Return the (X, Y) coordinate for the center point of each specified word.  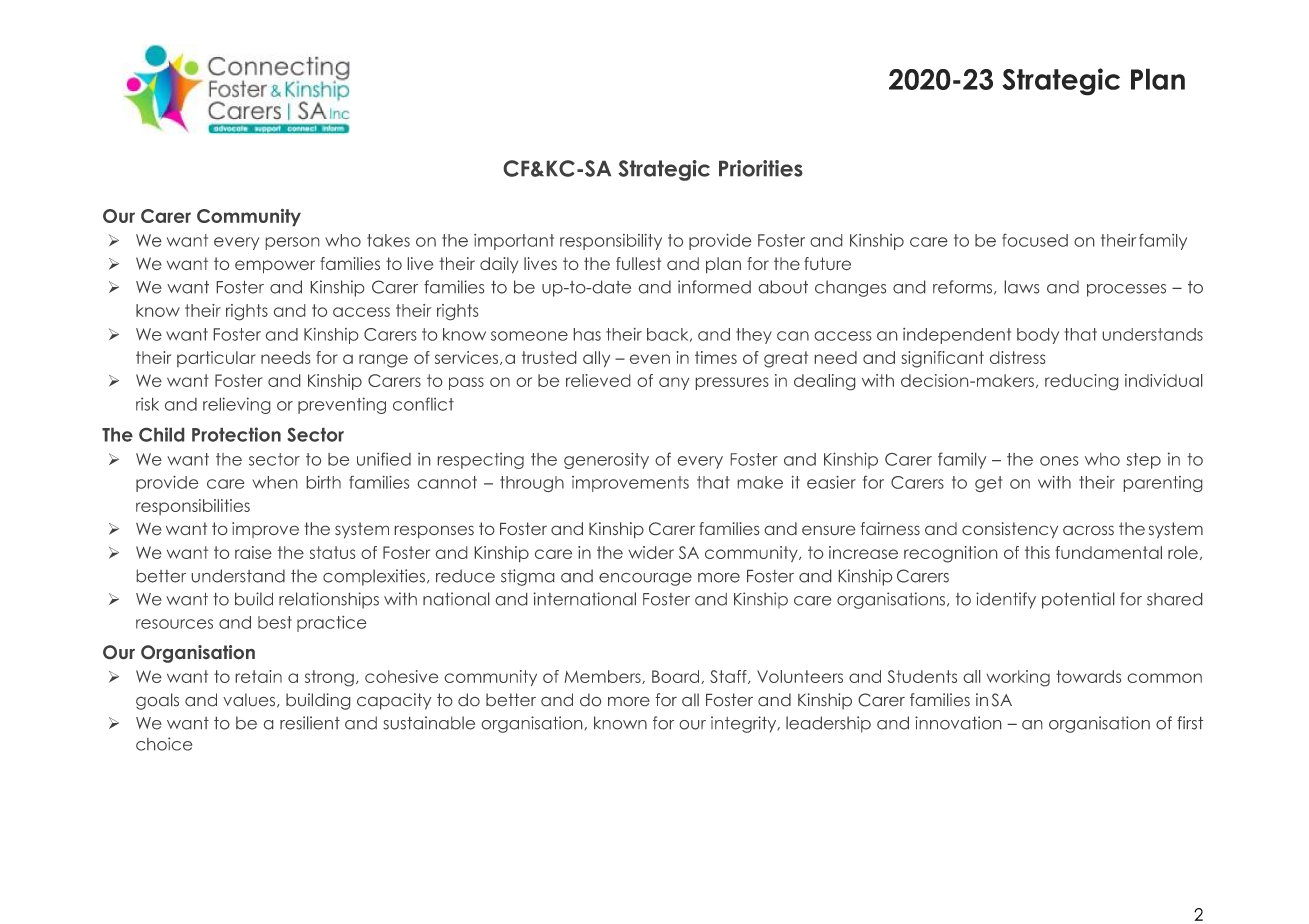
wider (651, 552)
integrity (745, 724)
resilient (310, 723)
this (1037, 552)
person (292, 243)
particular (216, 359)
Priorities (761, 168)
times (716, 357)
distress (1017, 357)
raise (253, 552)
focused (1035, 240)
